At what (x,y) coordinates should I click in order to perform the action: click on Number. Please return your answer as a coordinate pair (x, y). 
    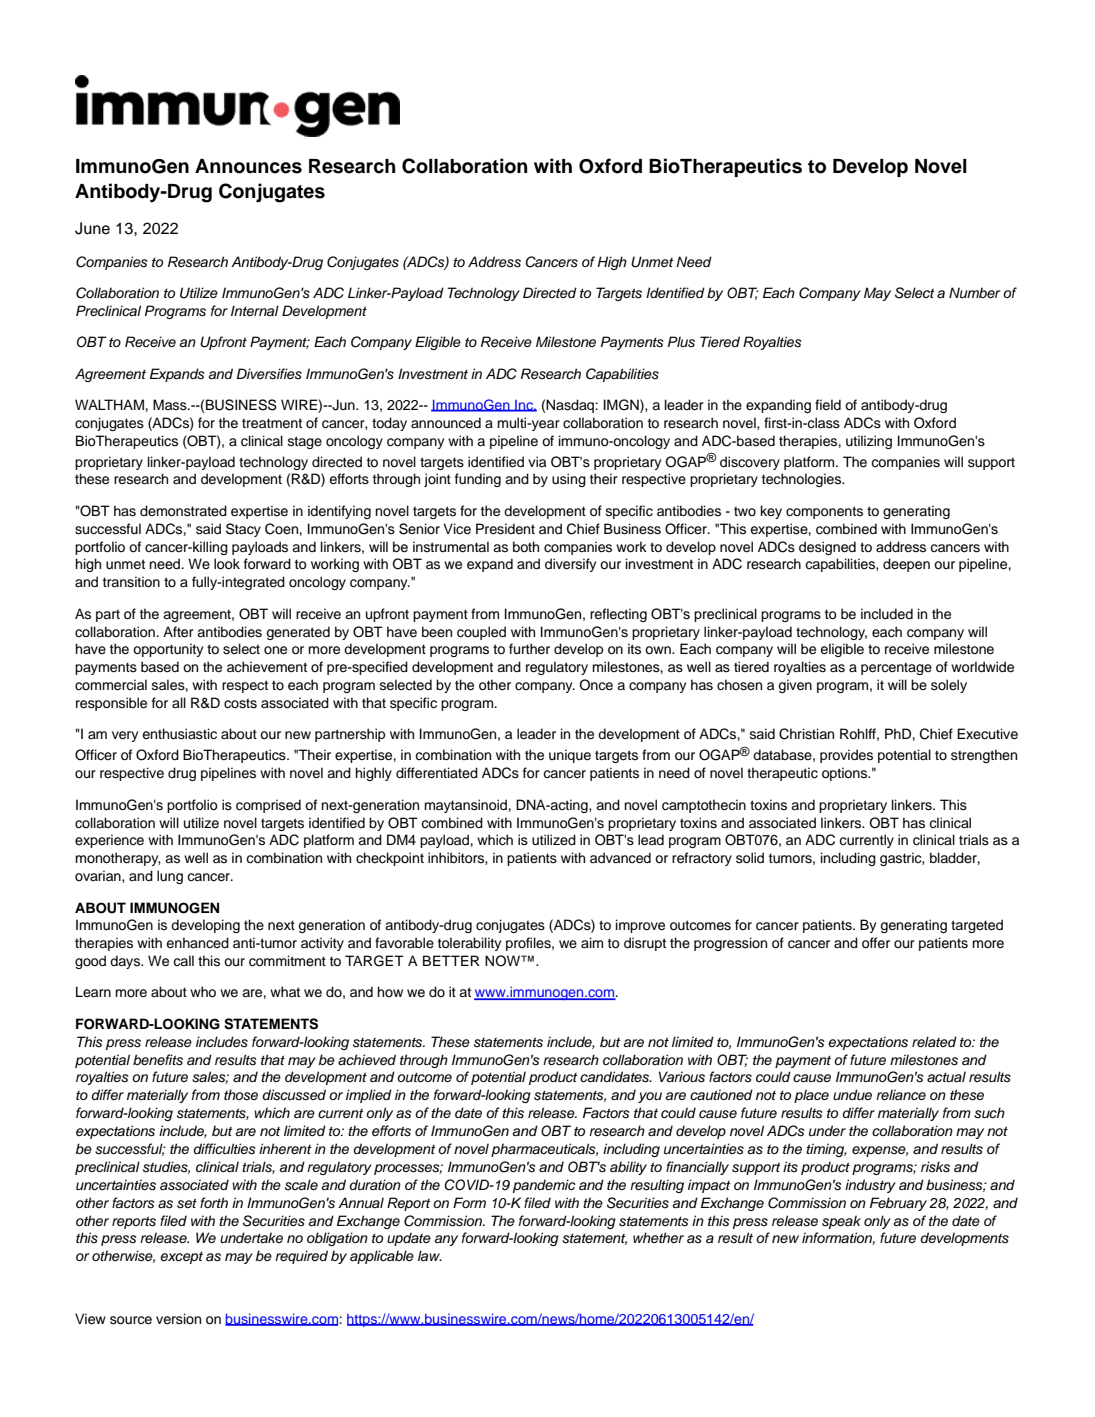
    Looking at the image, I should click on (975, 292).
